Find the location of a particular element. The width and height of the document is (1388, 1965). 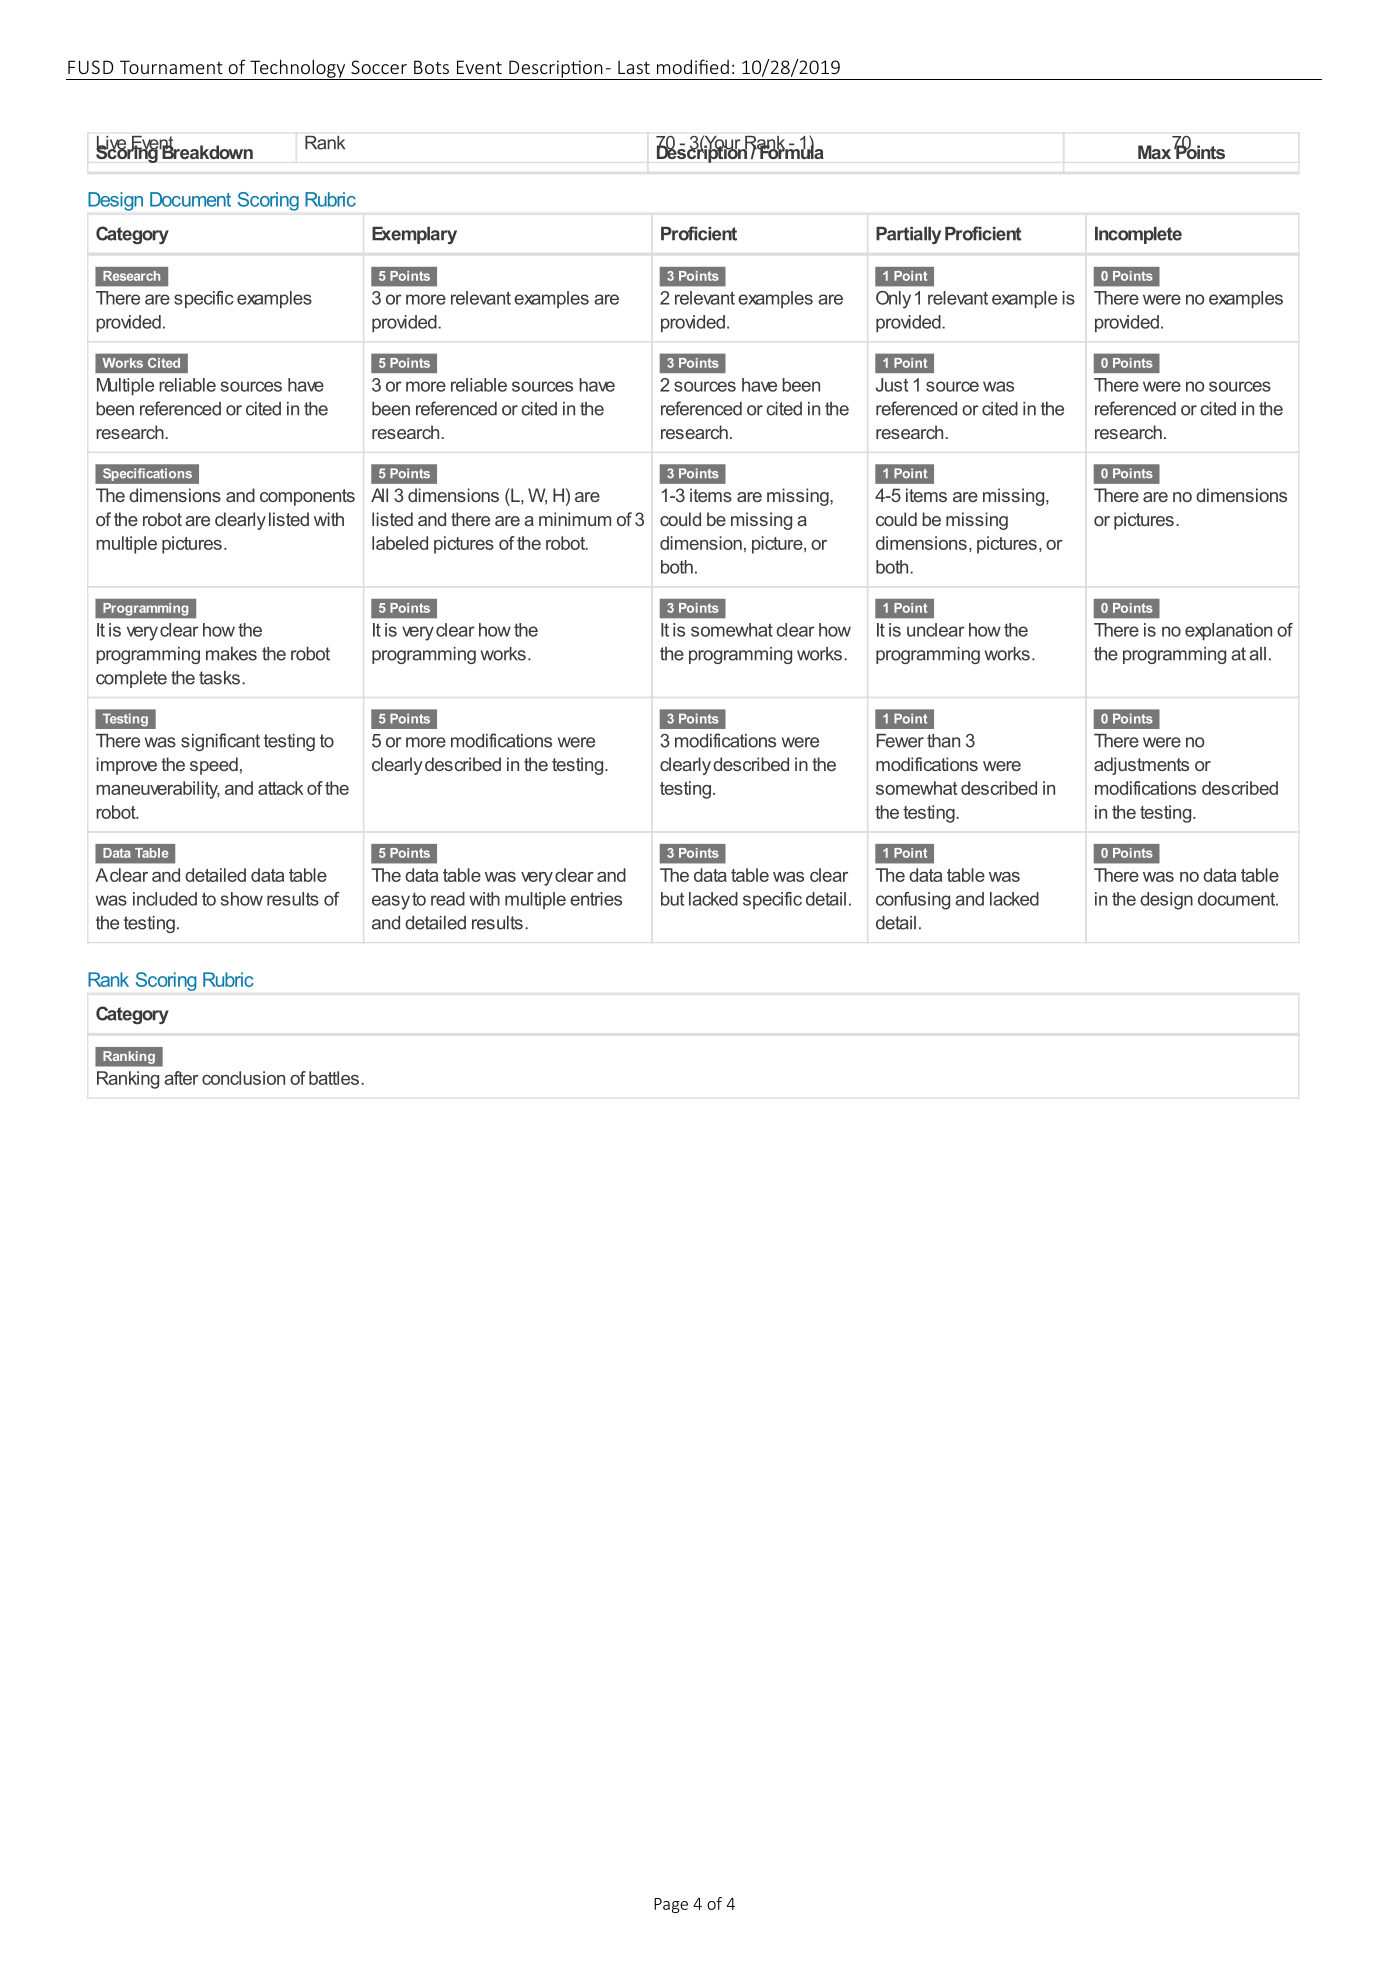

components is located at coordinates (307, 497).
